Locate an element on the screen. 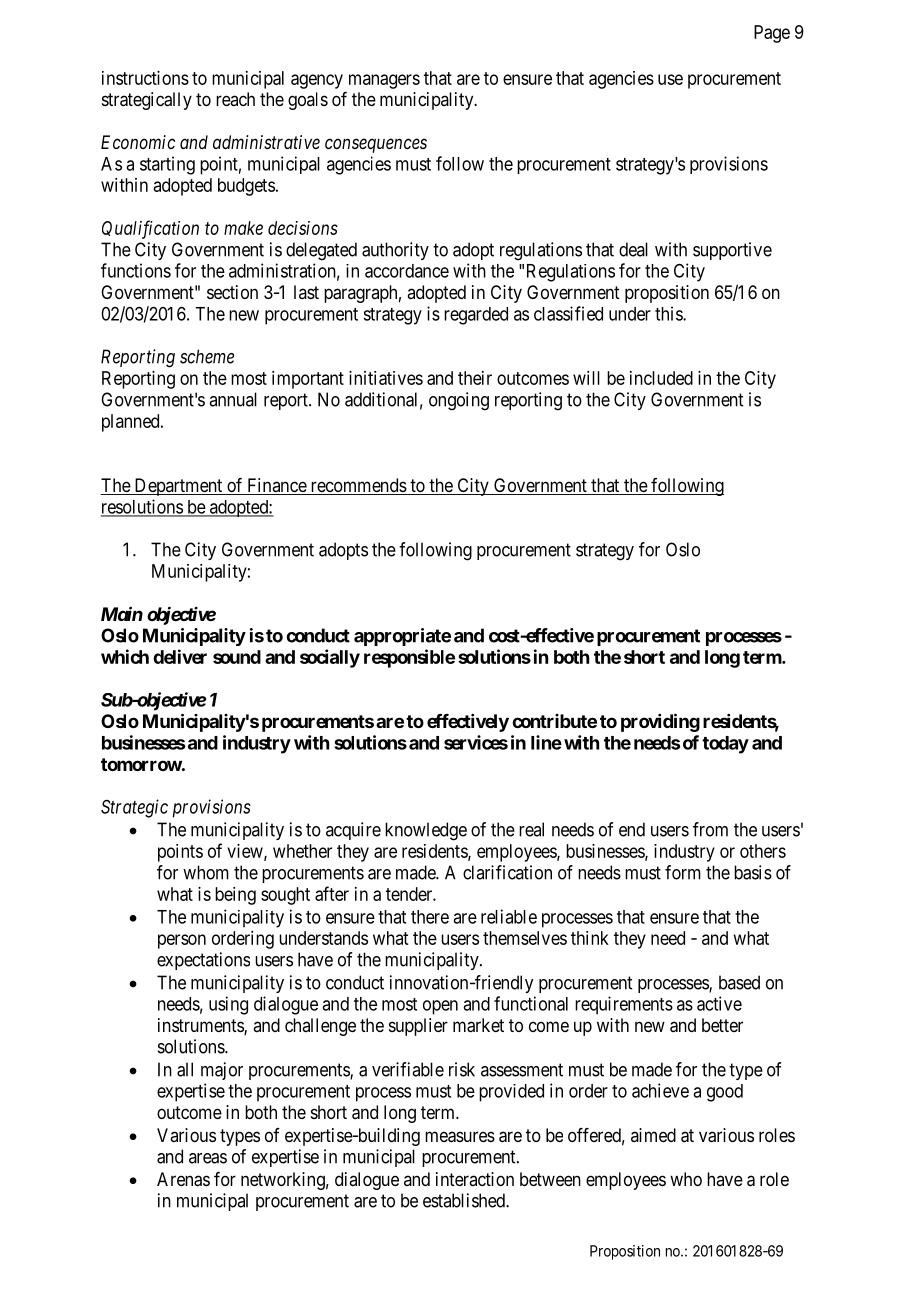  managers is located at coordinates (384, 81).
